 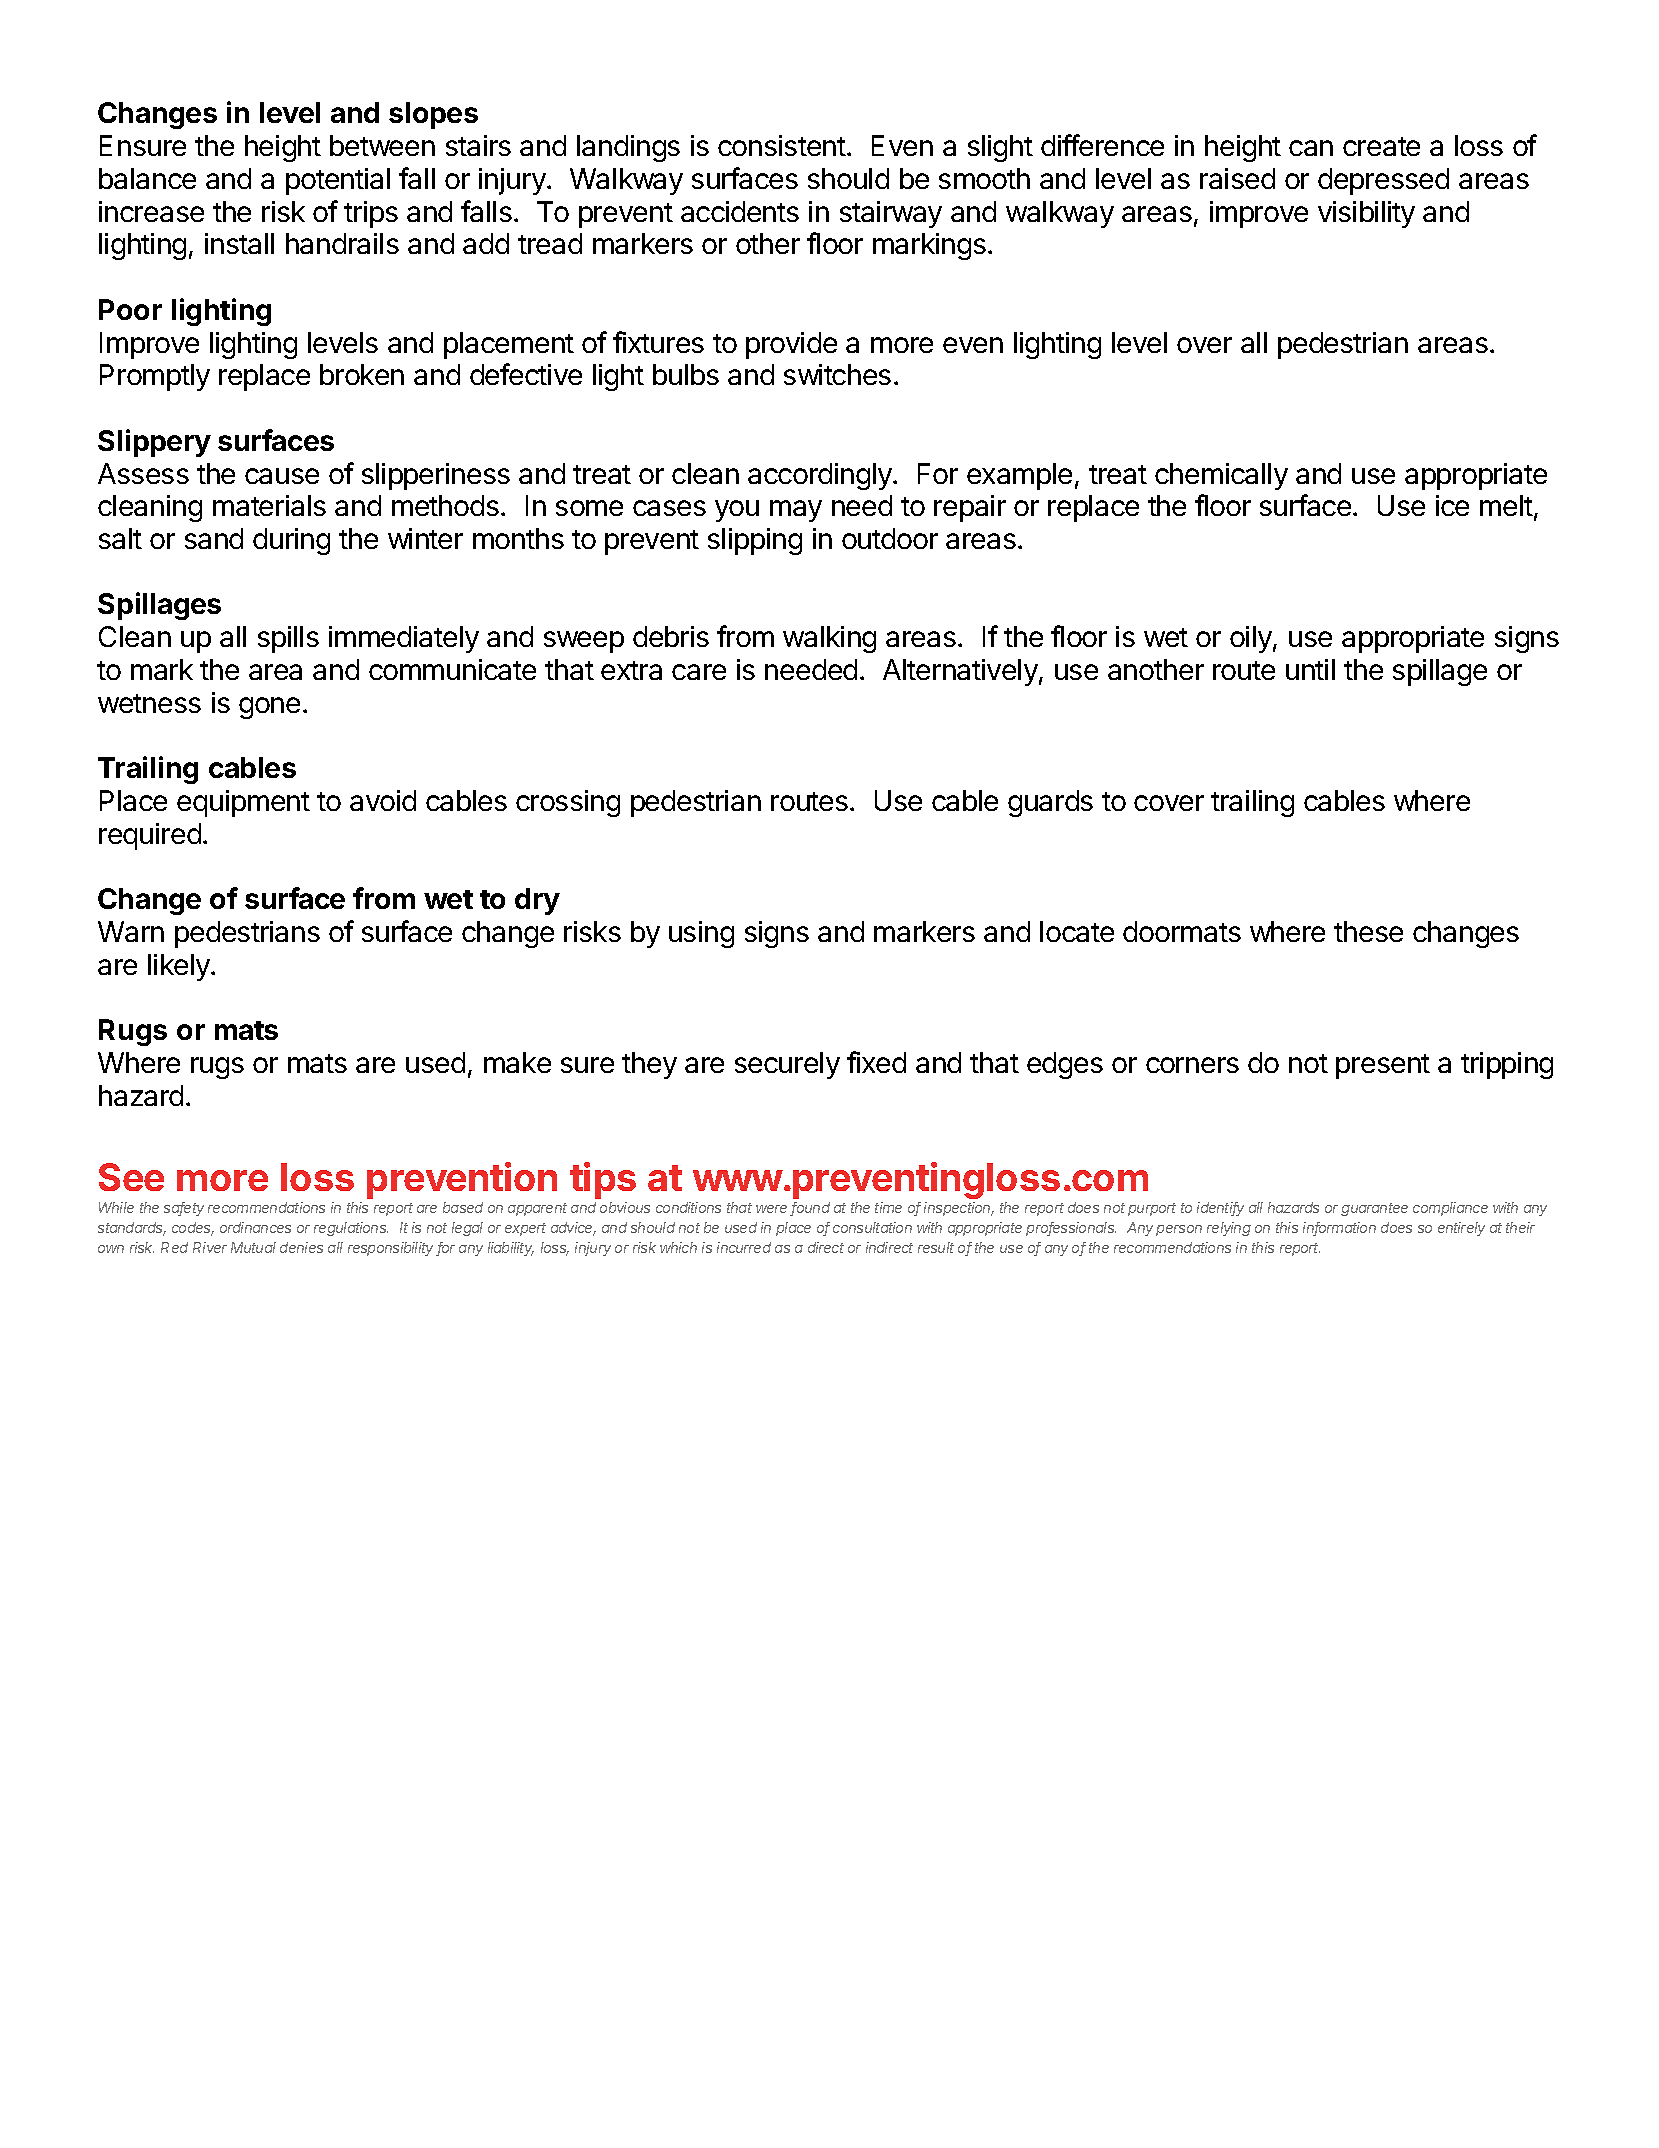 I want to click on using, so click(x=701, y=934).
